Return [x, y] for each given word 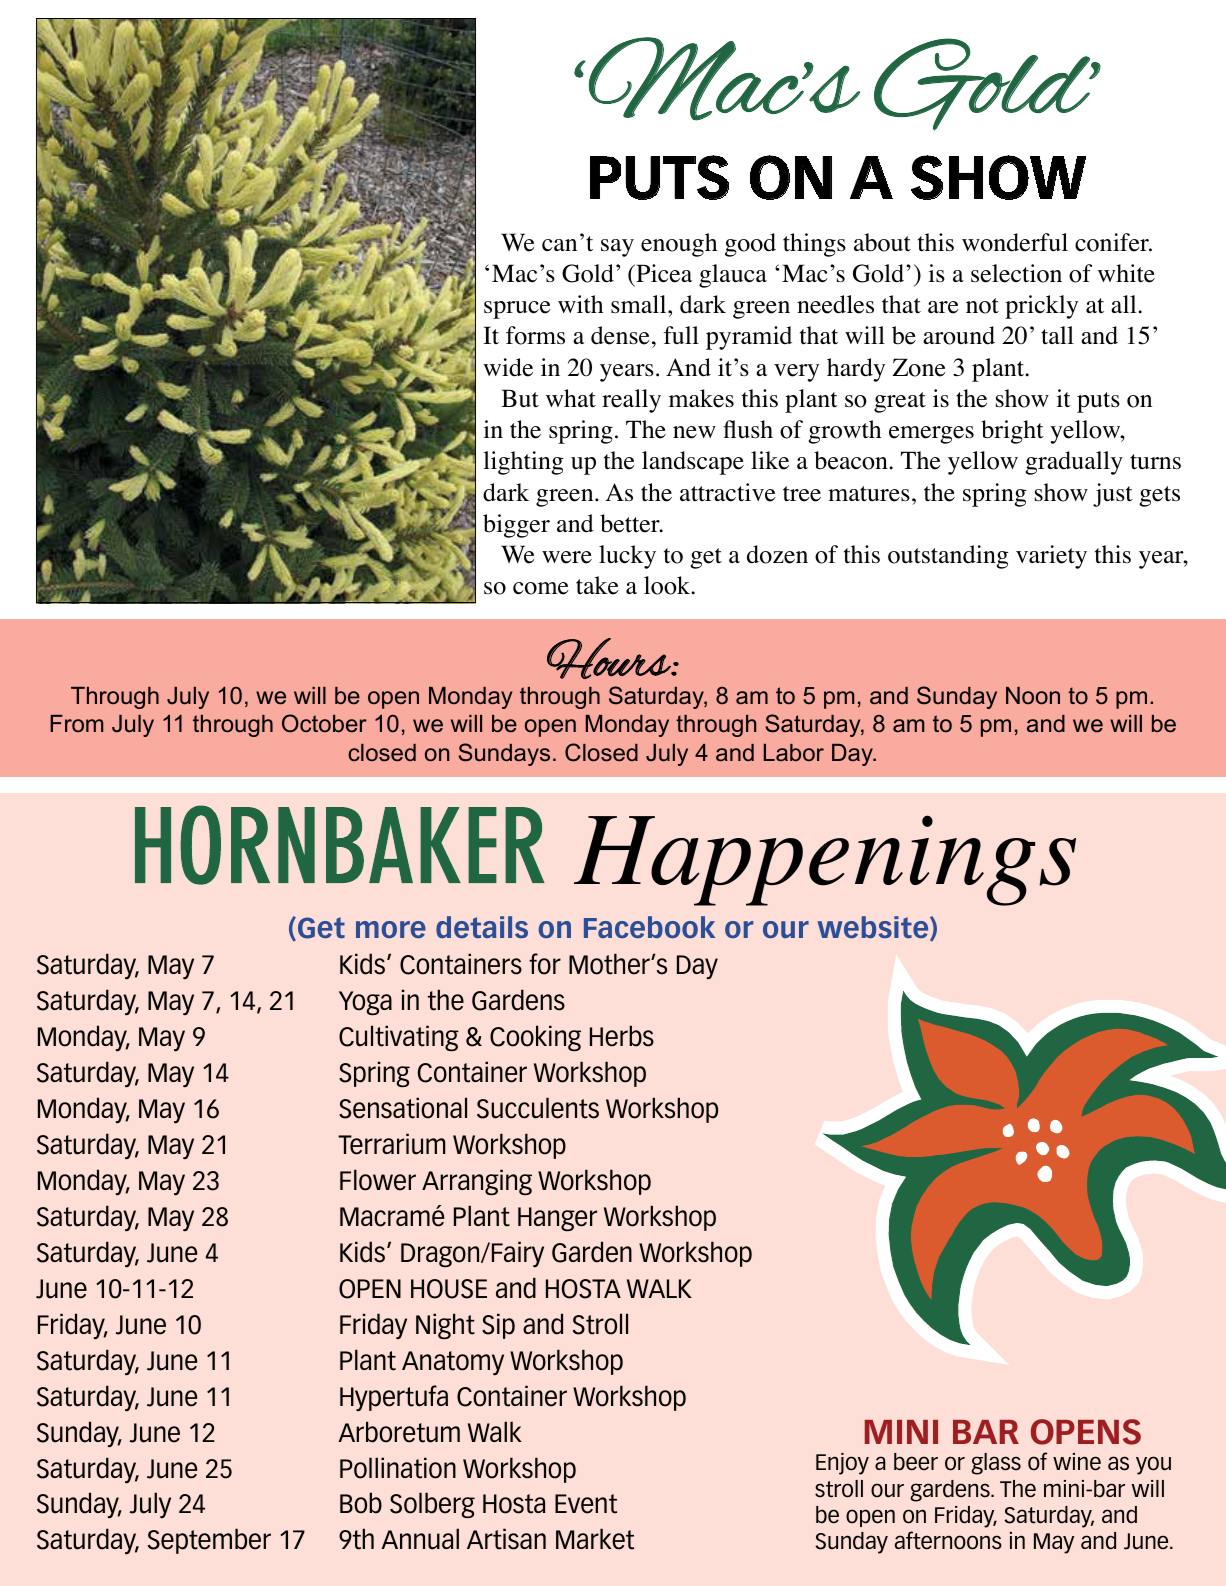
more [391, 929]
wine [1077, 1462]
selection [1016, 273]
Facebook [649, 927]
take [597, 585]
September [209, 1541]
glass [996, 1464]
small [640, 304]
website [874, 928]
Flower [378, 1180]
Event [586, 1504]
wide [508, 367]
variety [1051, 557]
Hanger [557, 1219]
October [324, 723]
